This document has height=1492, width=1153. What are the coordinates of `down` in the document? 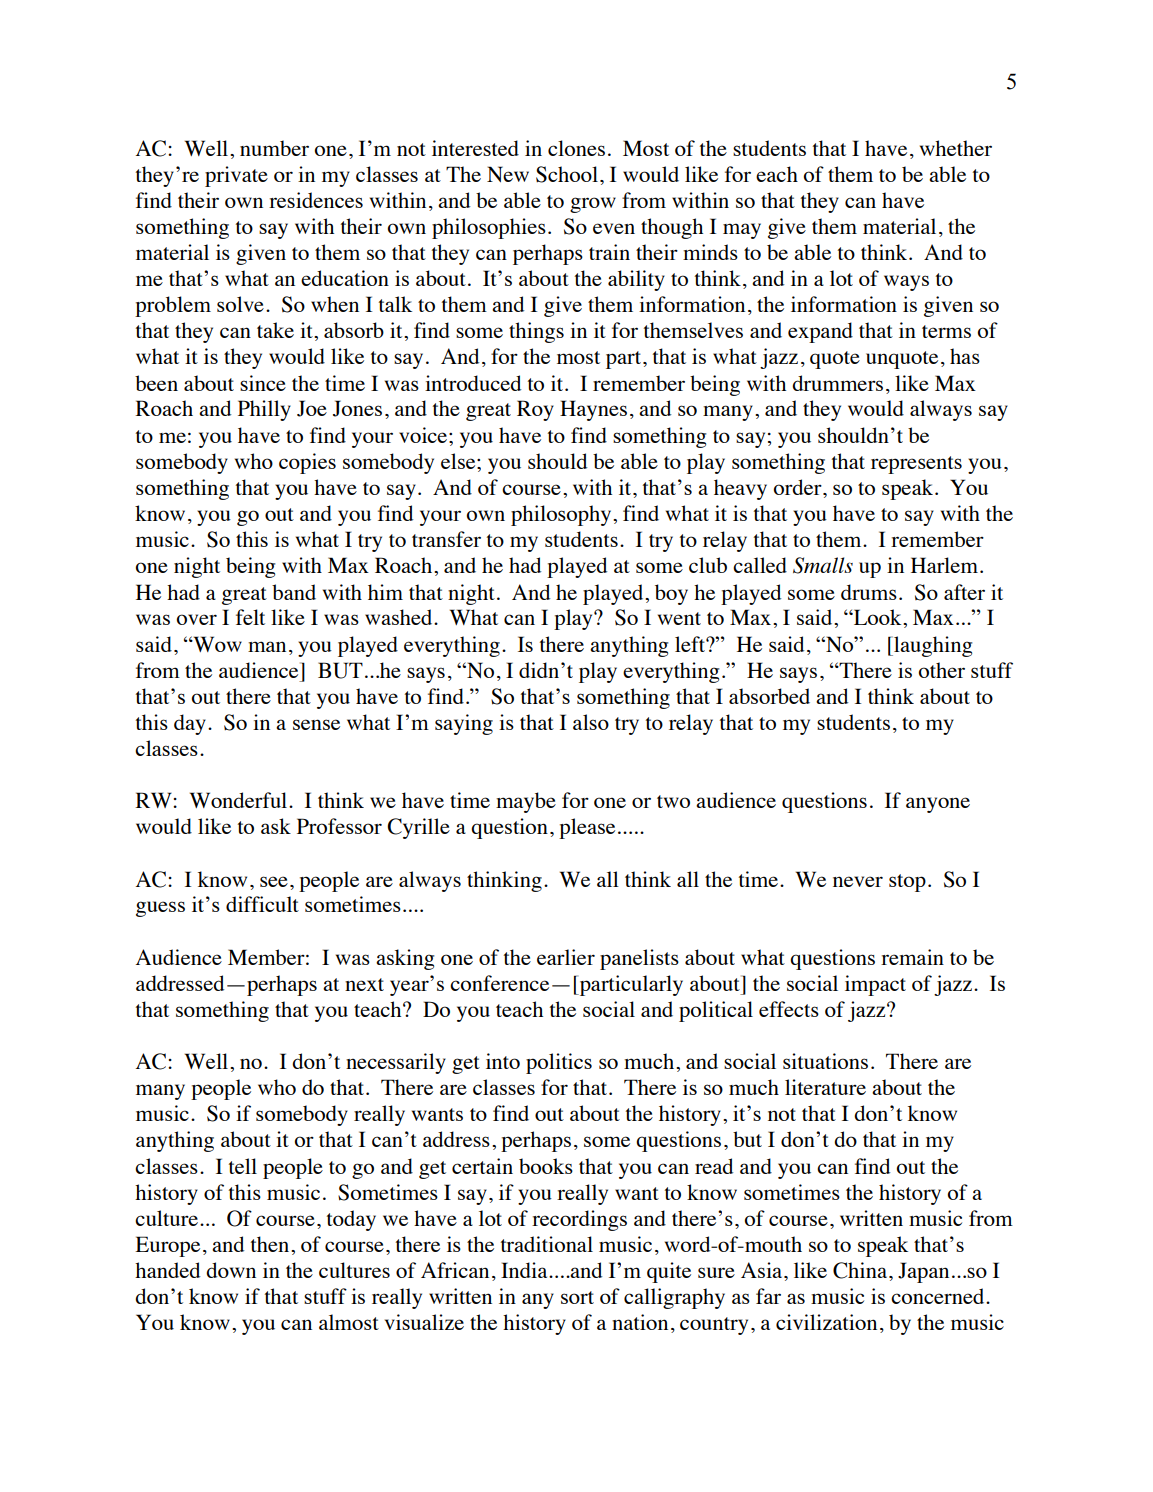 It's located at (231, 1270).
